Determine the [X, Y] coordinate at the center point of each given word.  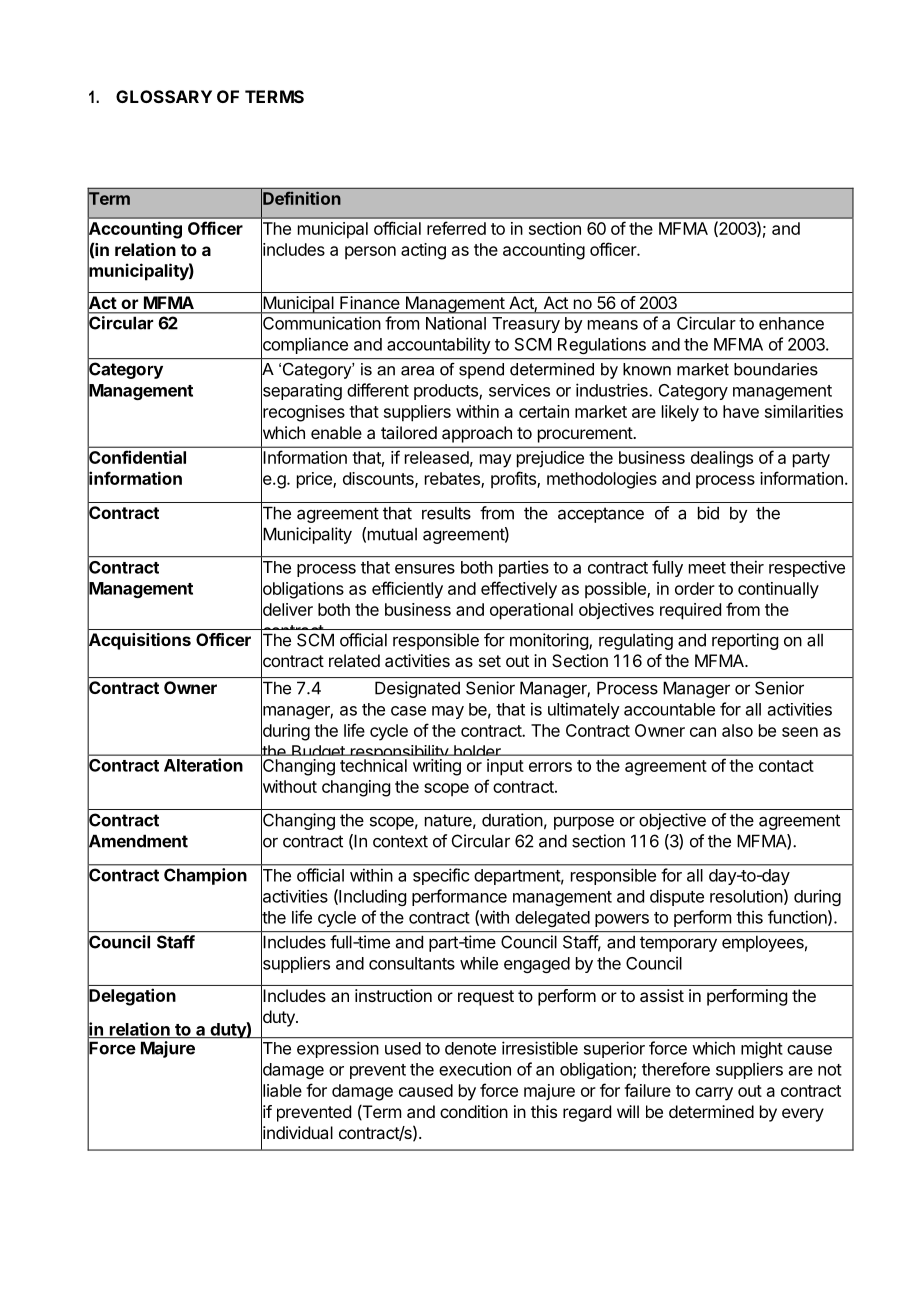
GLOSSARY [164, 96]
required [690, 611]
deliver [287, 609]
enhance [791, 323]
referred [456, 228]
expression [338, 1049]
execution [475, 1069]
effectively [519, 590]
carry [714, 1094]
